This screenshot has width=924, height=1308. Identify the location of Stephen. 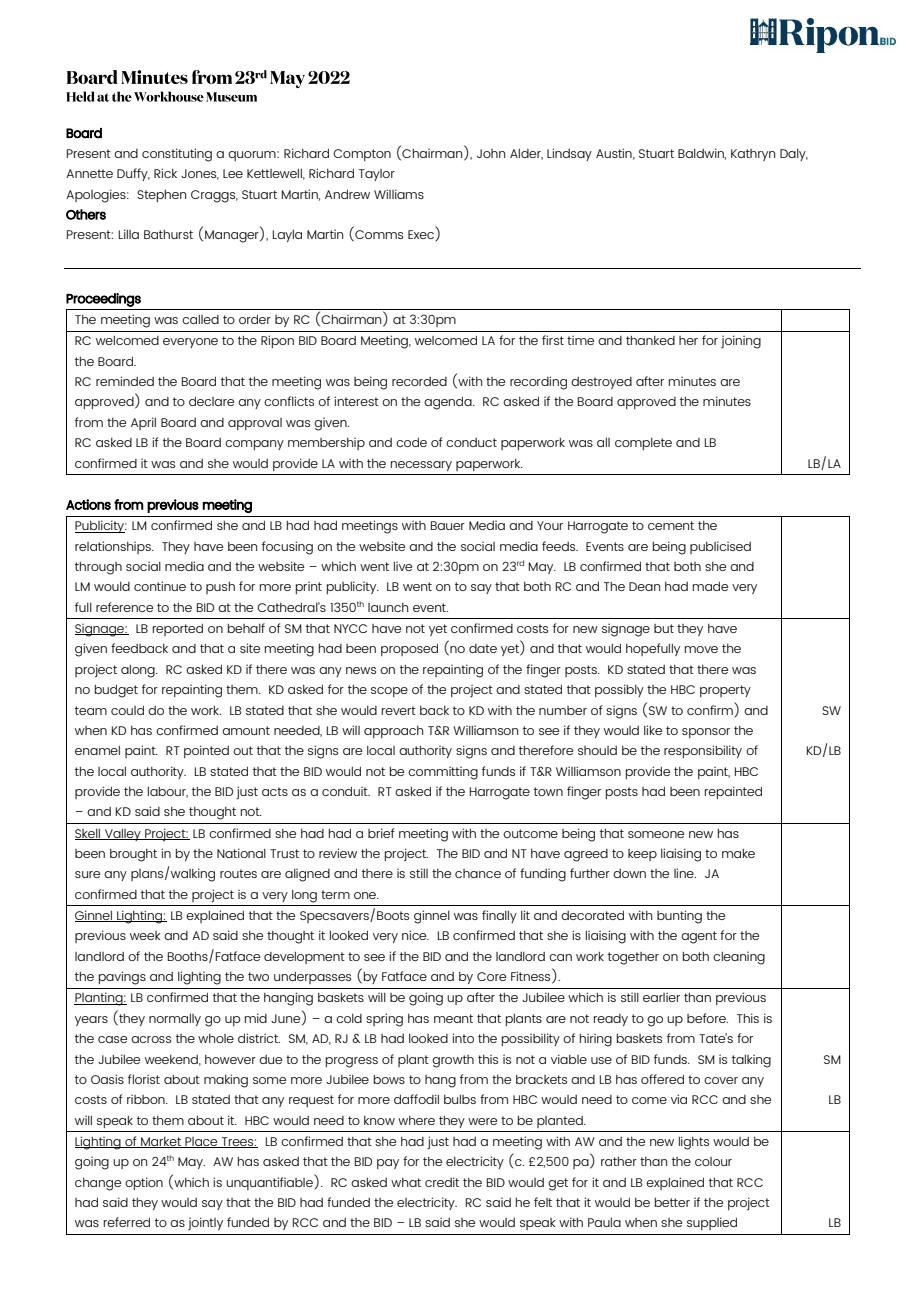
(162, 196).
